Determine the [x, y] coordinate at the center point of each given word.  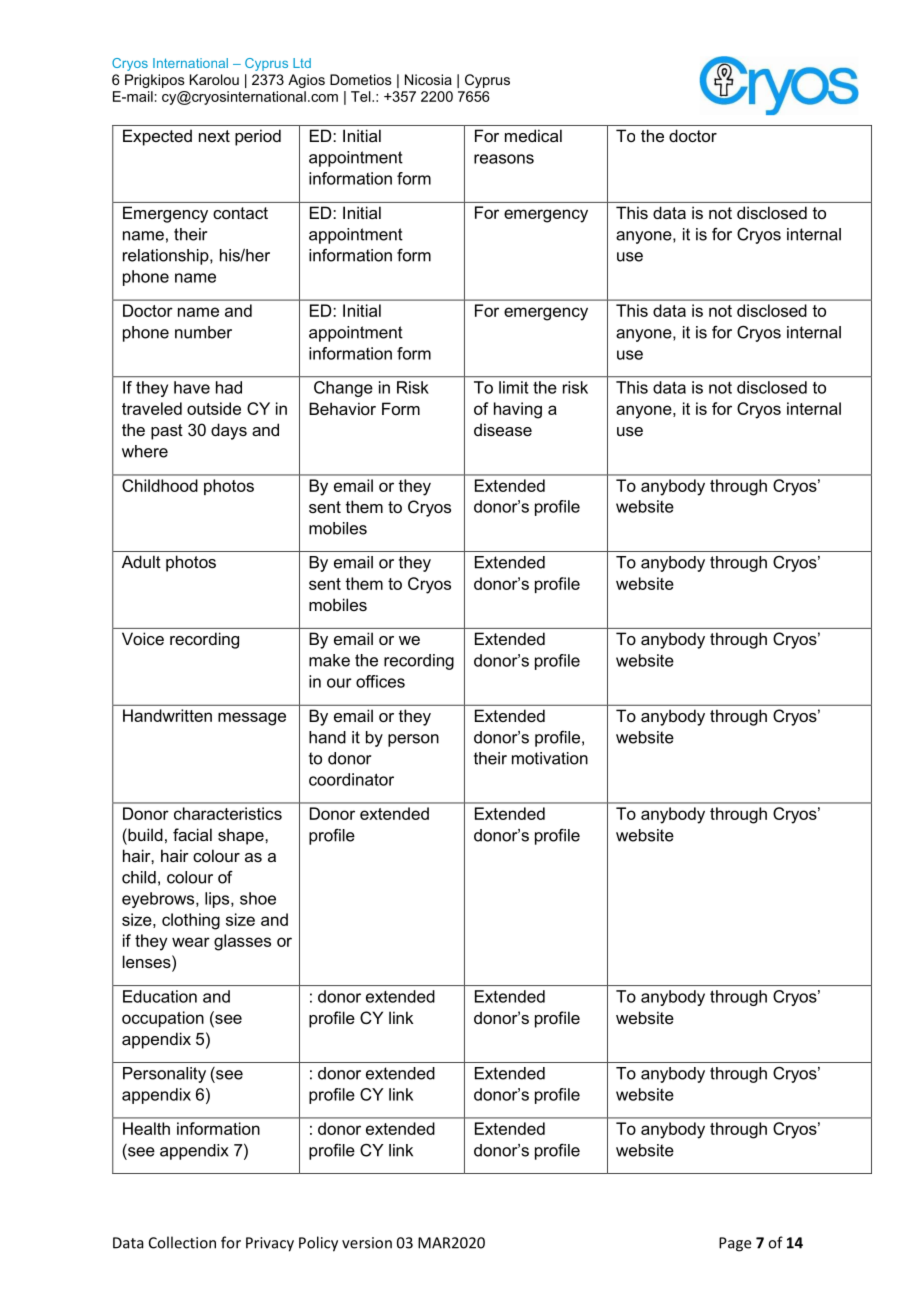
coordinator [351, 779]
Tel [362, 96]
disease [503, 429]
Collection [182, 1242]
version [367, 1243]
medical [533, 135]
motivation [550, 758]
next [214, 136]
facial [192, 834]
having [518, 410]
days [229, 431]
